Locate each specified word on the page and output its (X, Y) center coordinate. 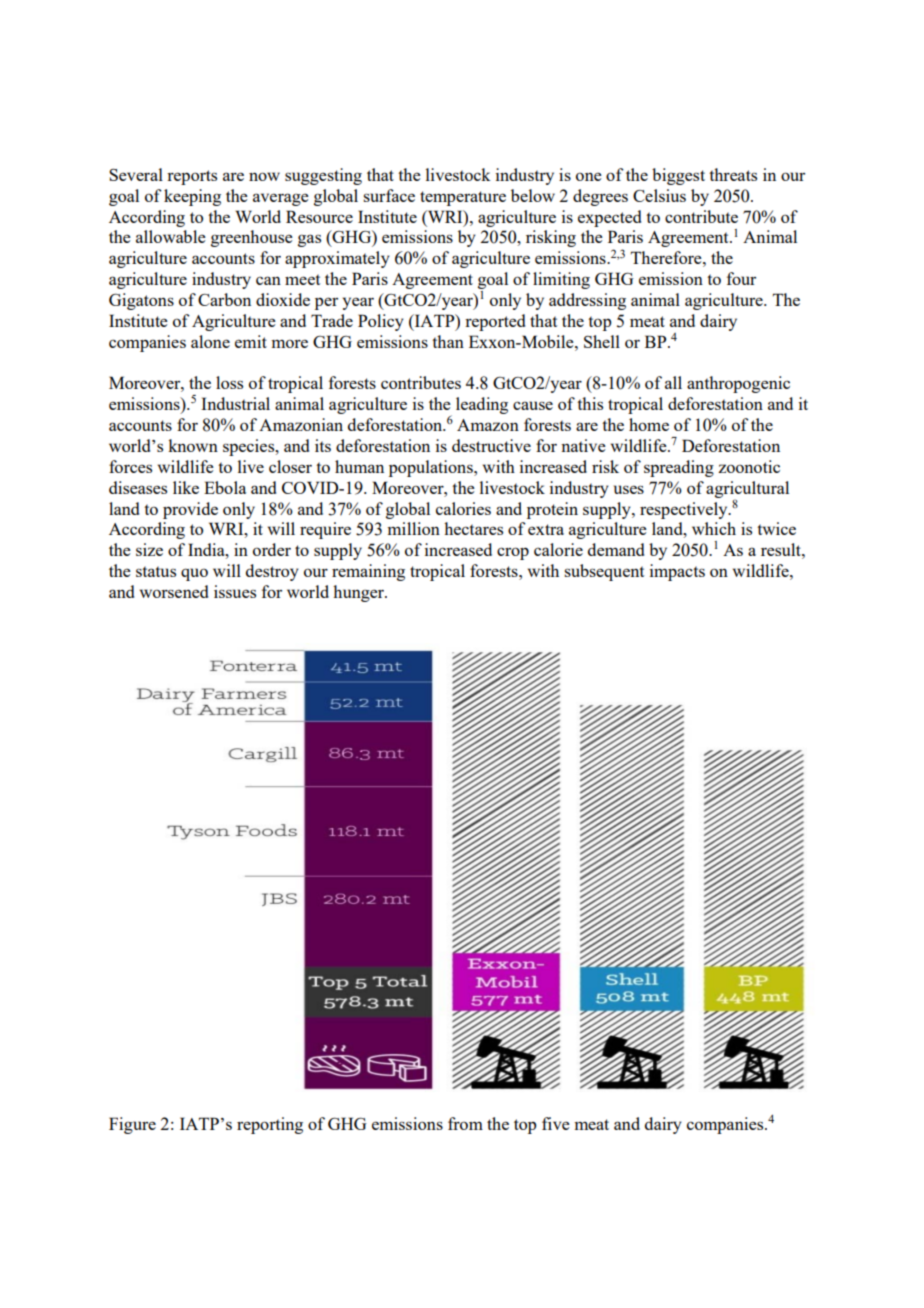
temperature (463, 198)
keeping (192, 197)
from (465, 1123)
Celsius (659, 195)
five (556, 1123)
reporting (270, 1125)
